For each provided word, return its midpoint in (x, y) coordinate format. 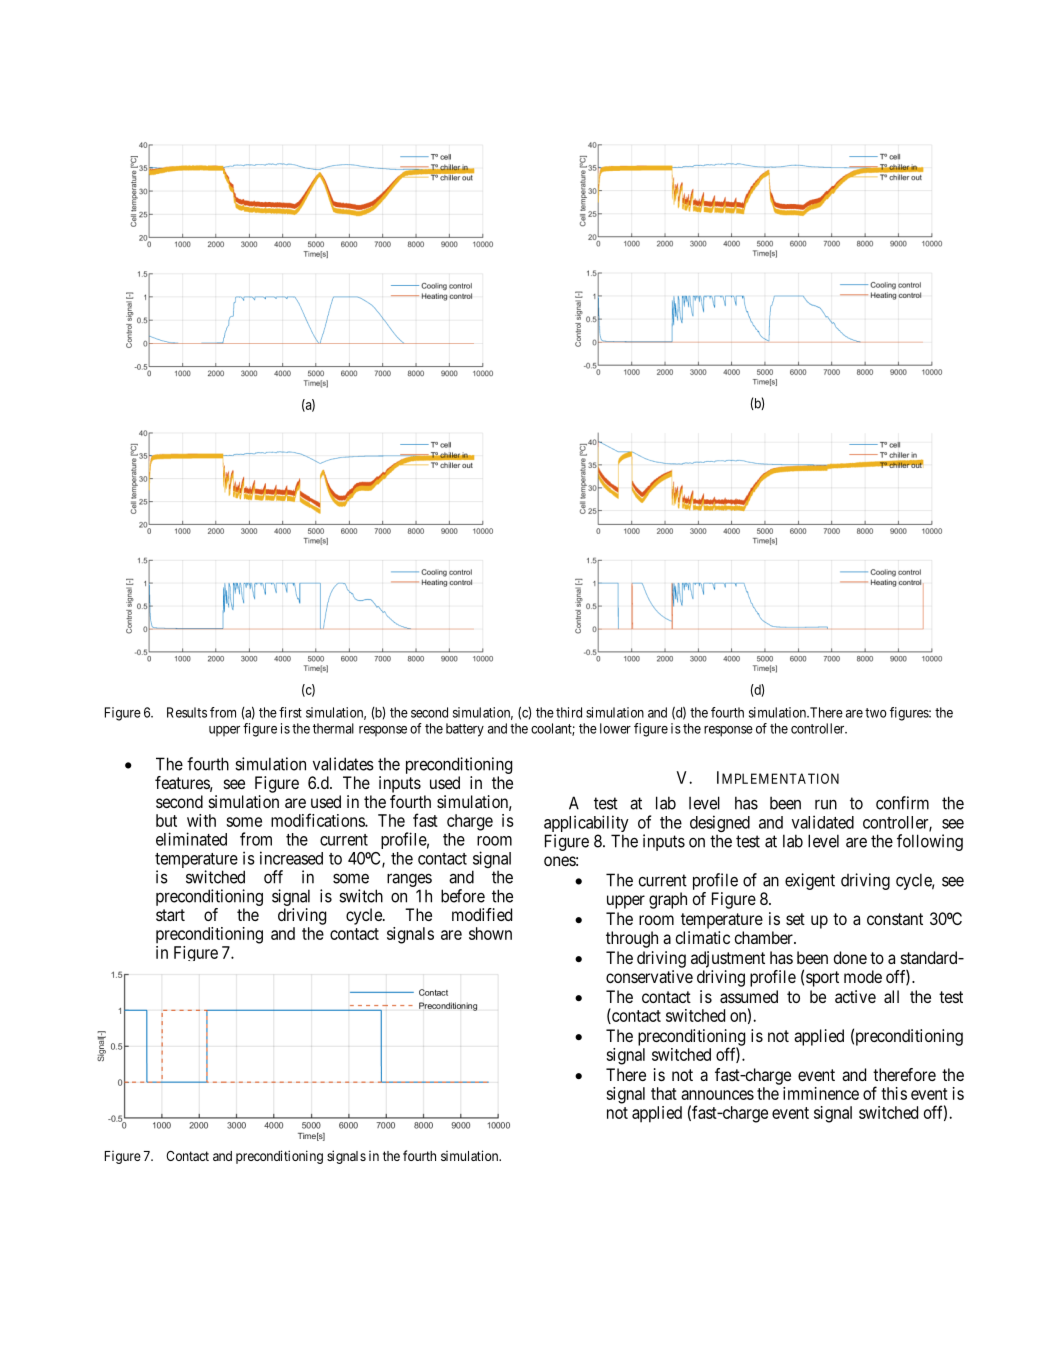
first (290, 712)
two (876, 713)
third (569, 712)
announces (717, 1095)
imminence (821, 1093)
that (664, 1093)
